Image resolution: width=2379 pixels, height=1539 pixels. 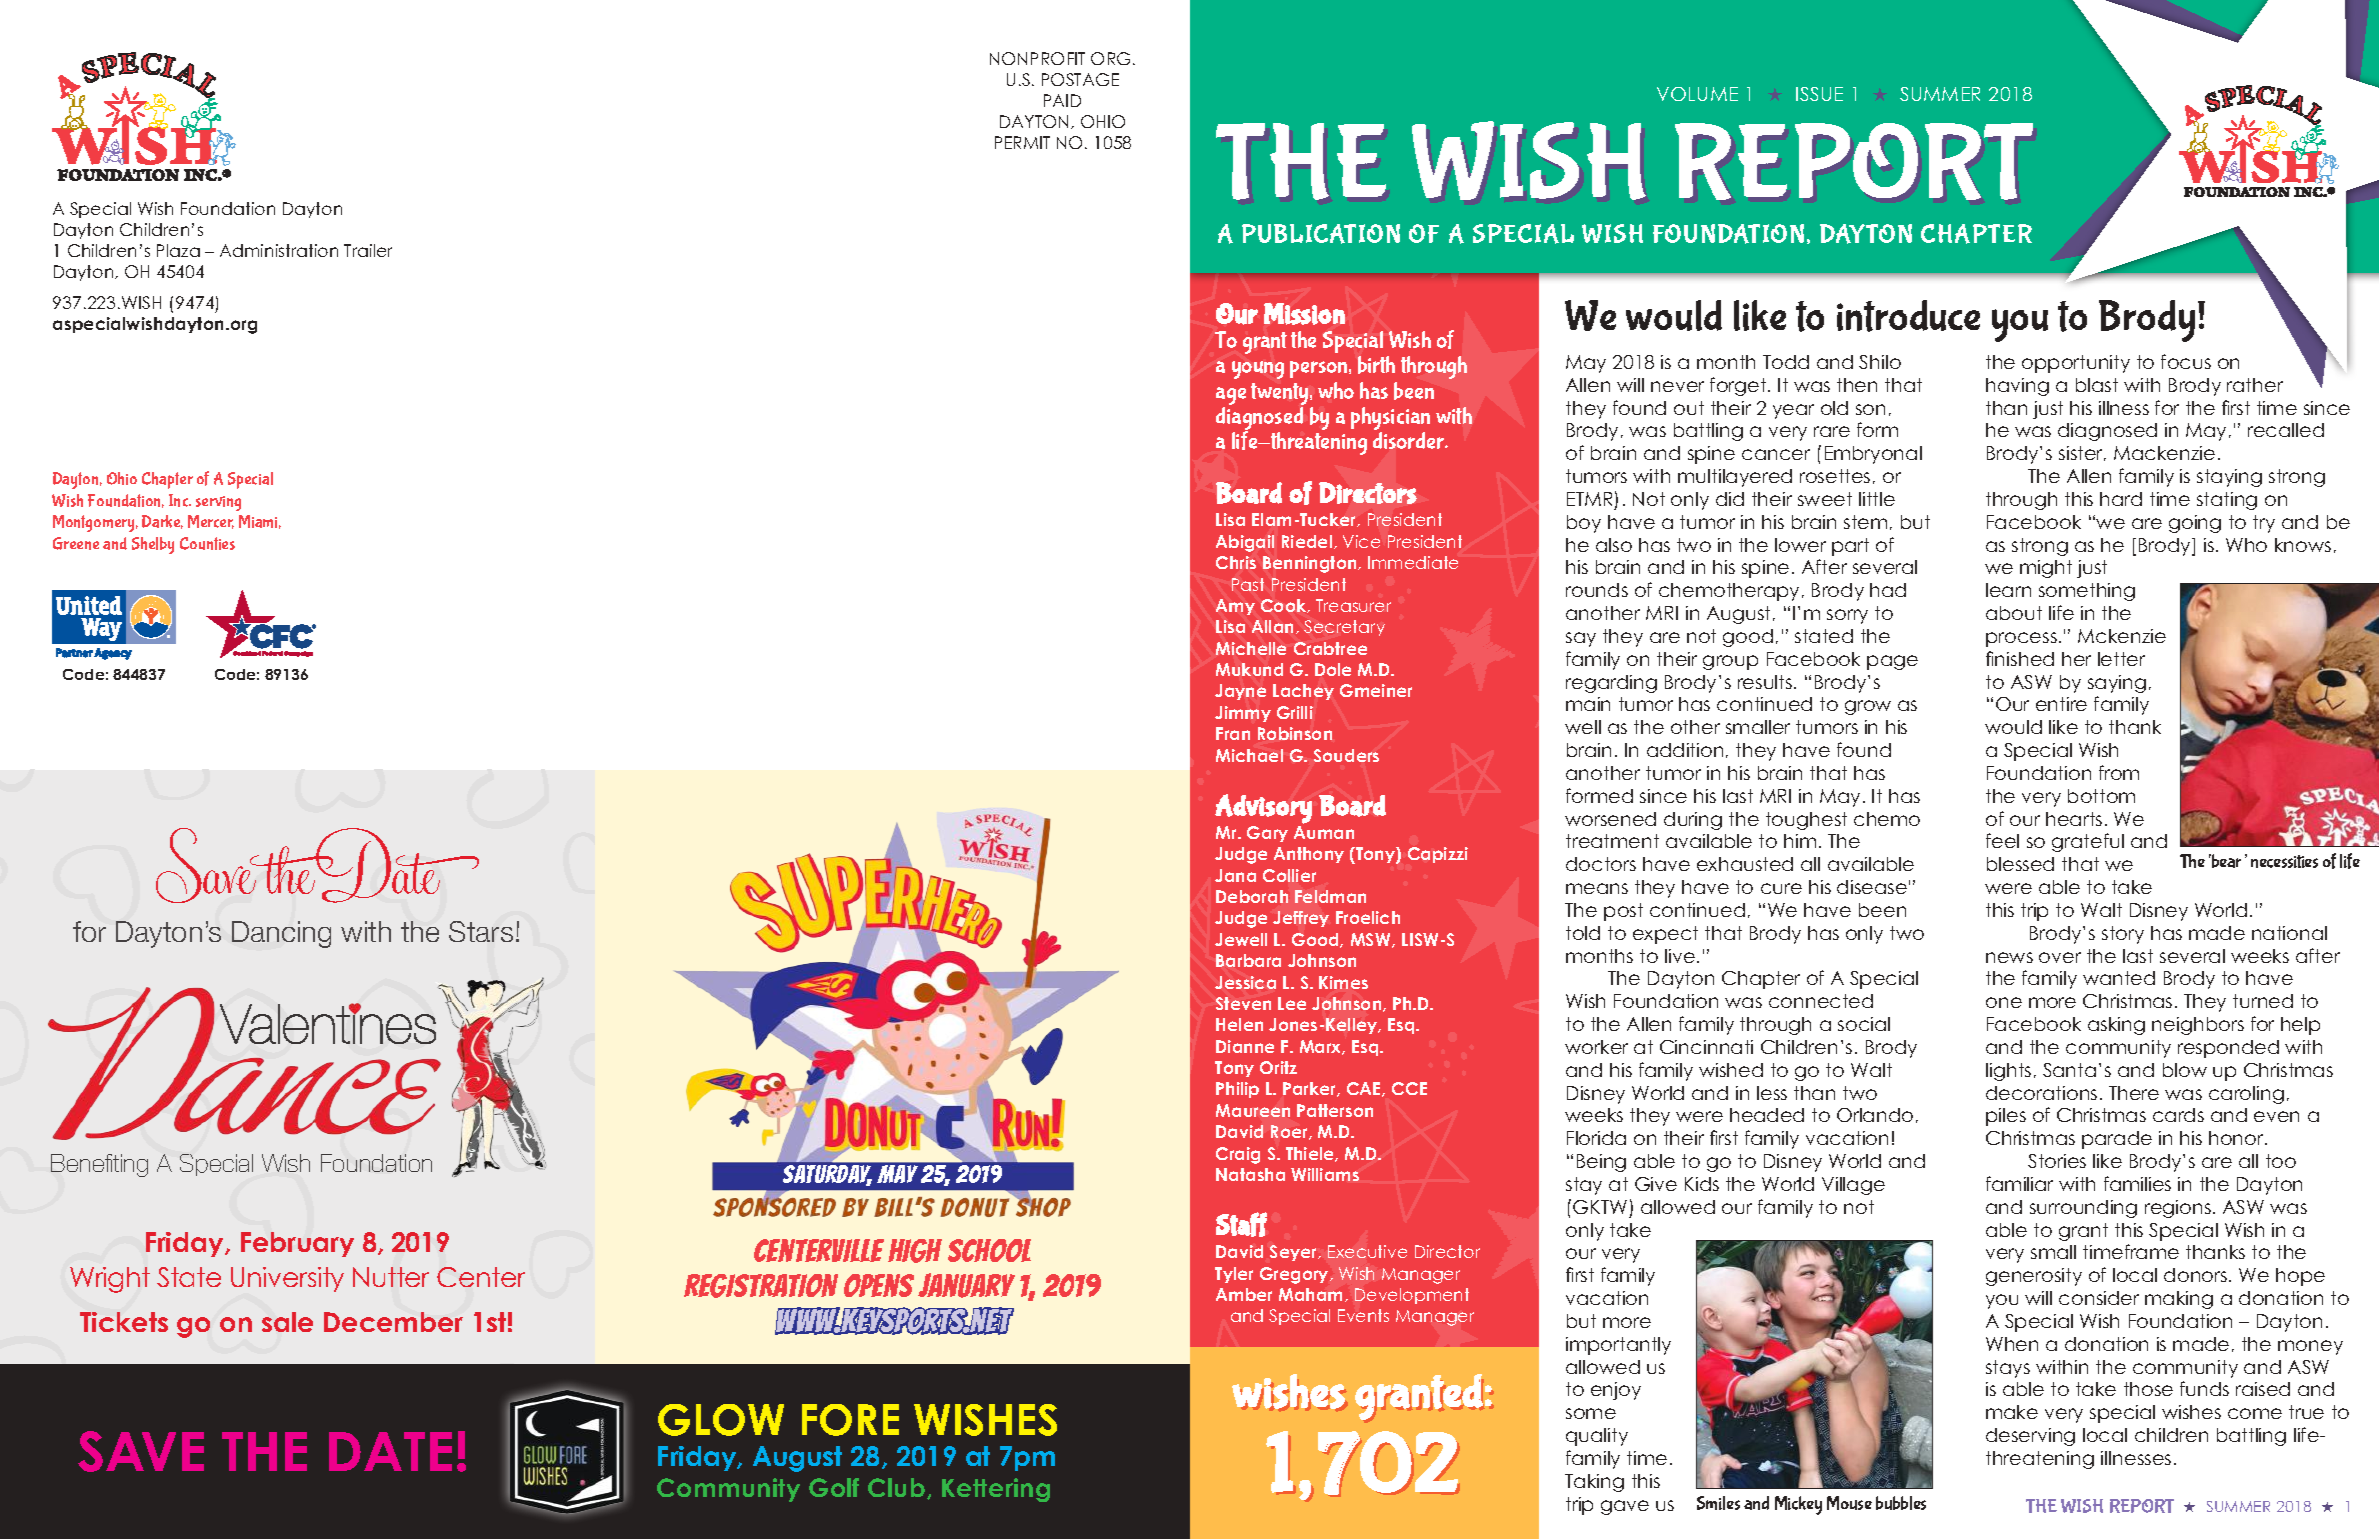 I want to click on Kettering, so click(x=996, y=1490).
